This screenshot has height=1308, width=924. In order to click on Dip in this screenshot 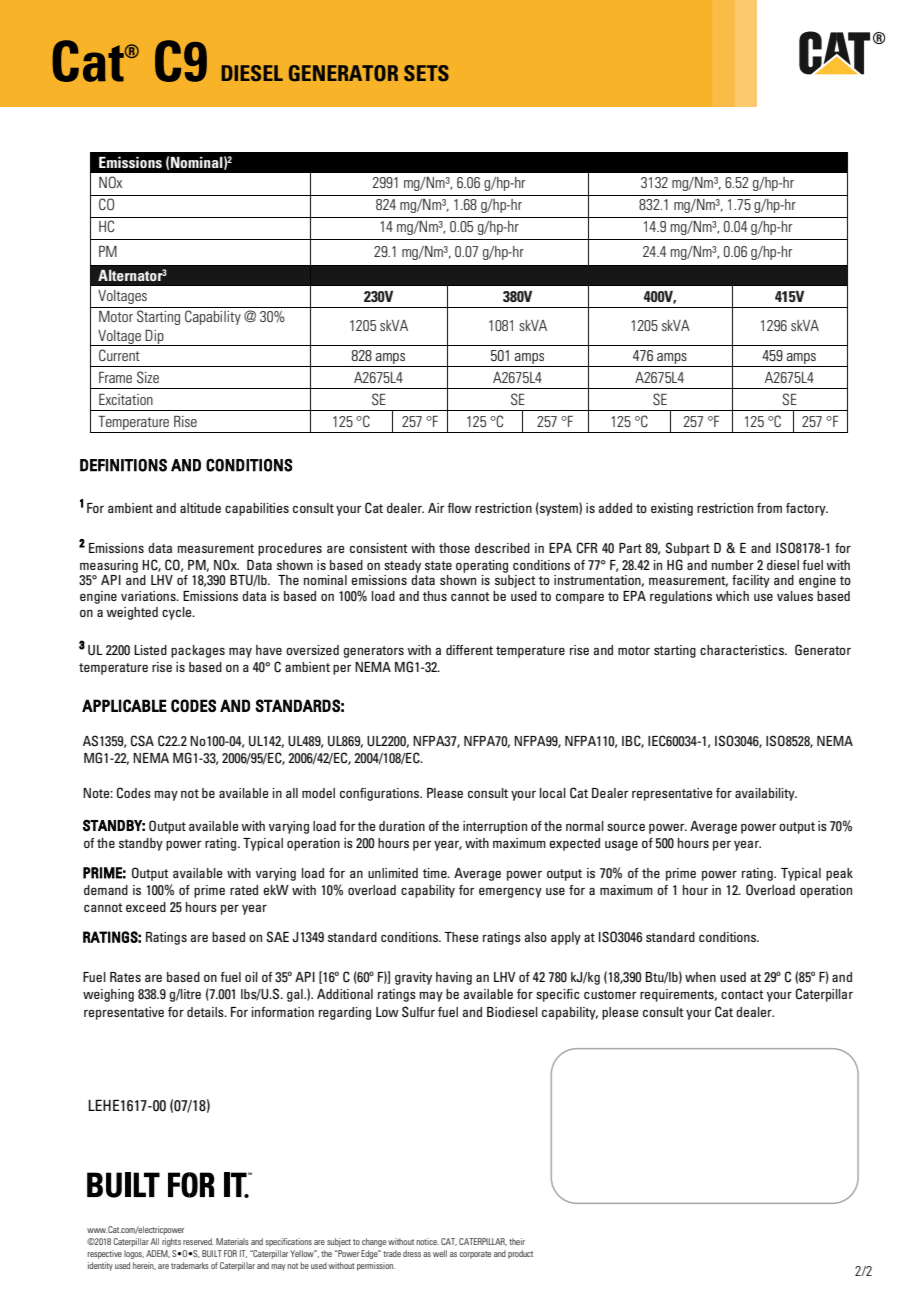, I will do `click(155, 338)`.
